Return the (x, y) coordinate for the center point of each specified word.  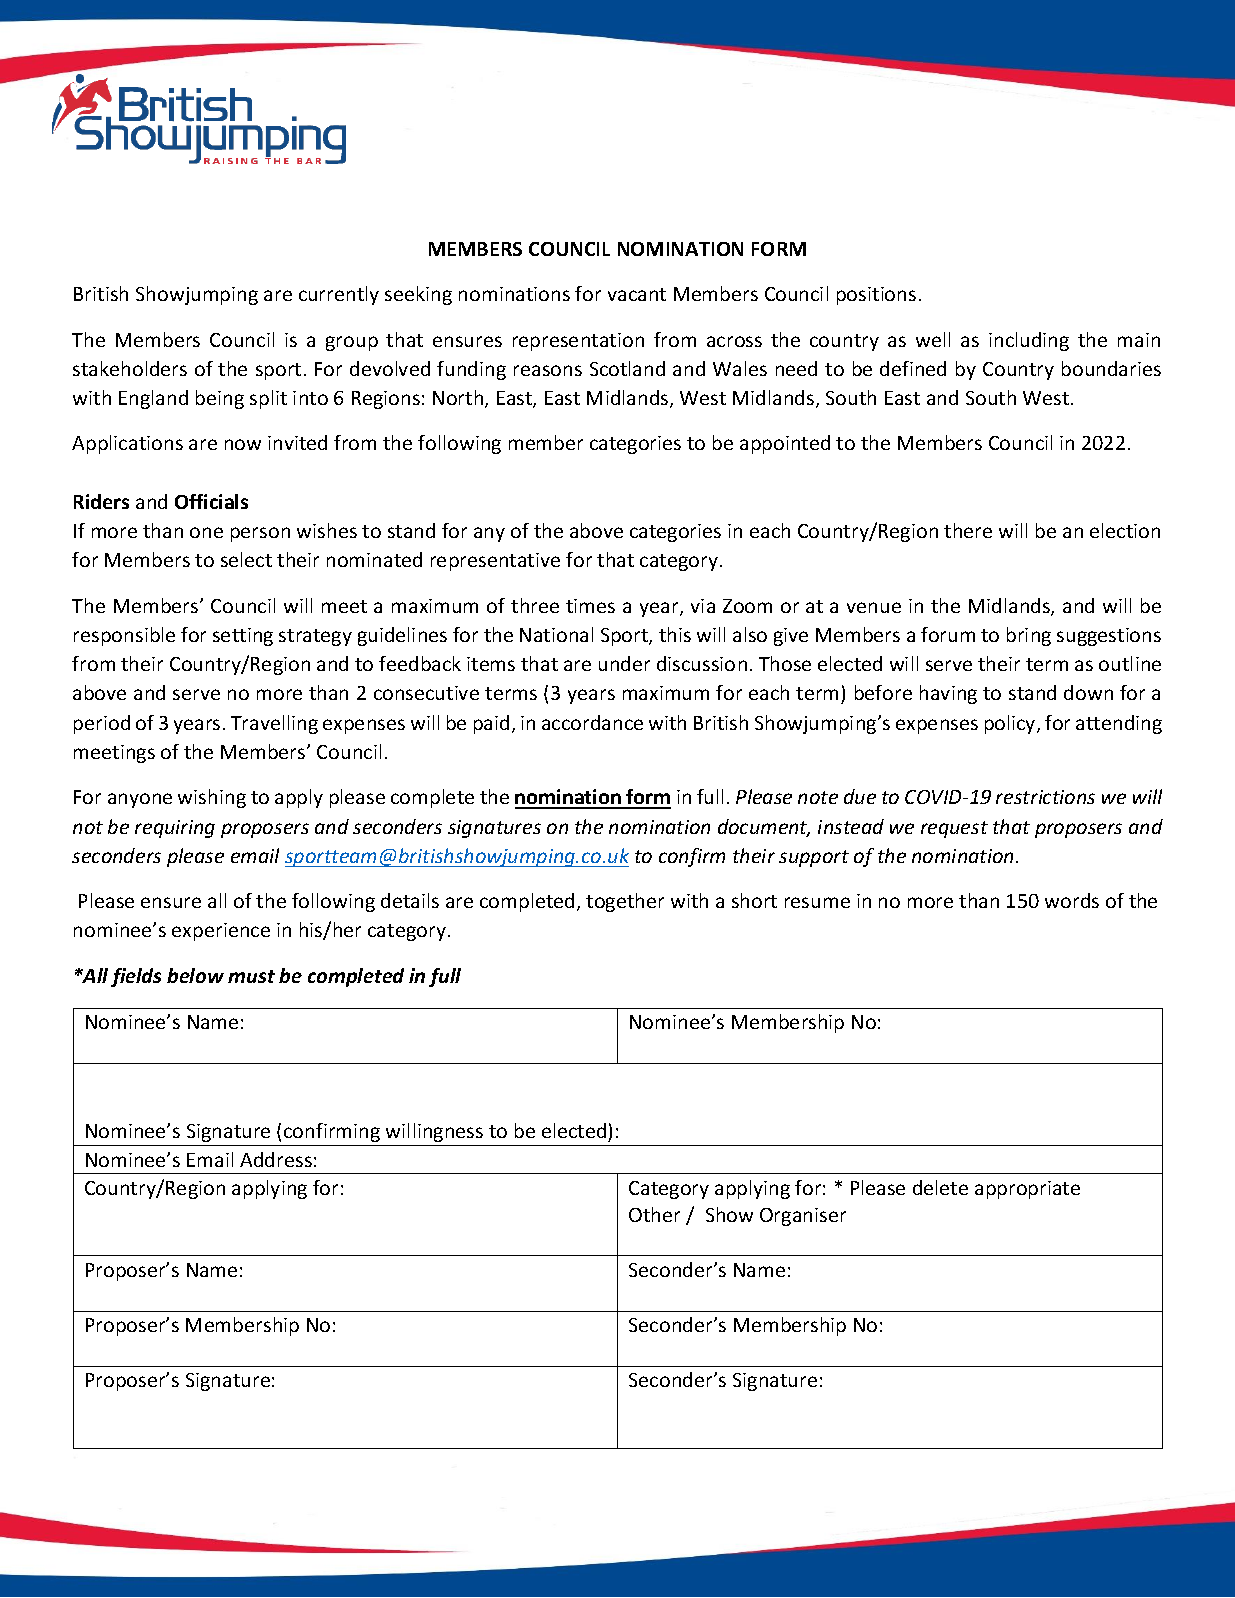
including (1029, 341)
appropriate (1027, 1190)
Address (276, 1159)
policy (1011, 724)
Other (654, 1214)
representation (578, 342)
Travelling (274, 724)
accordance (592, 722)
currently (339, 295)
